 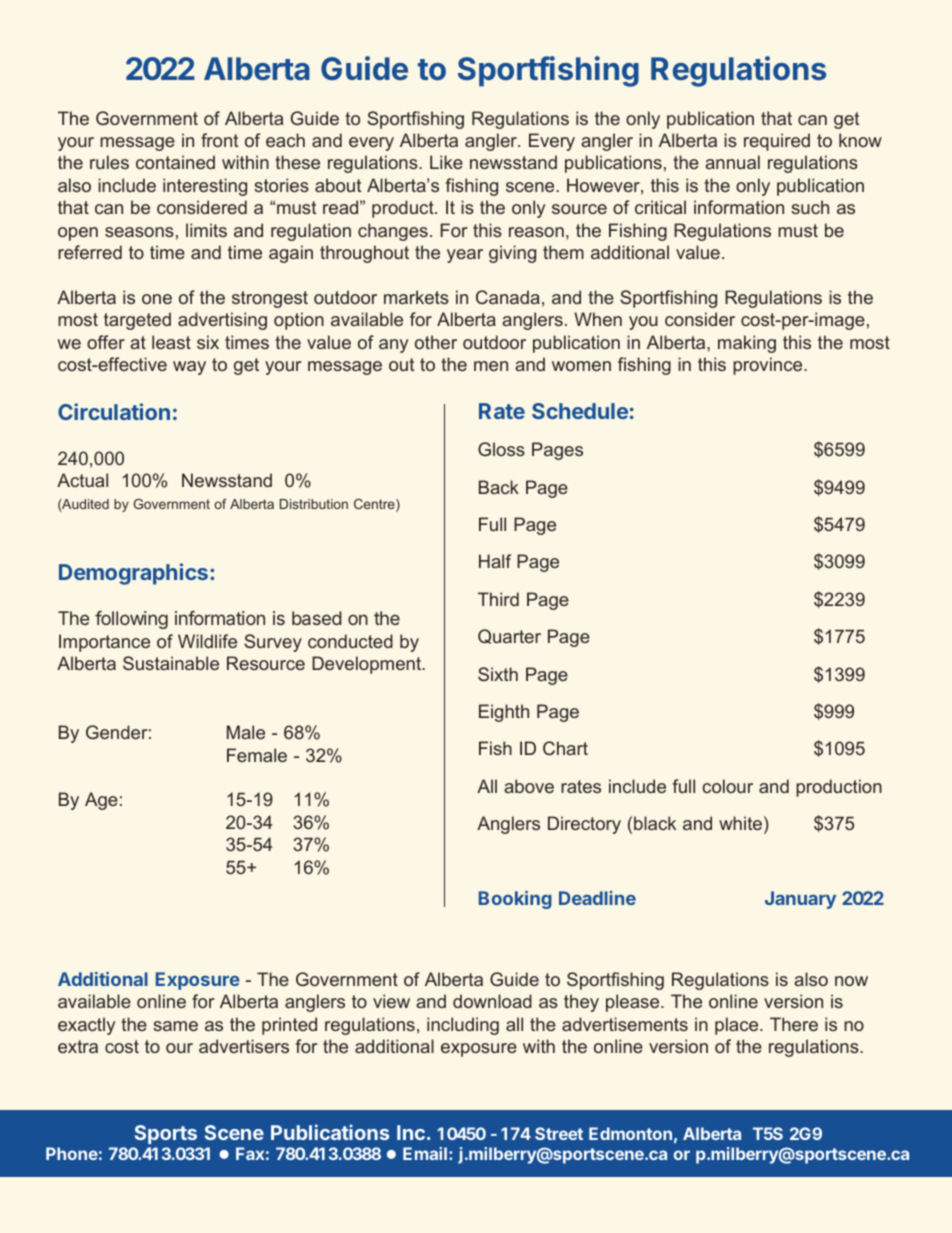 What do you see at coordinates (630, 1133) in the screenshot?
I see `Edmonton` at bounding box center [630, 1133].
